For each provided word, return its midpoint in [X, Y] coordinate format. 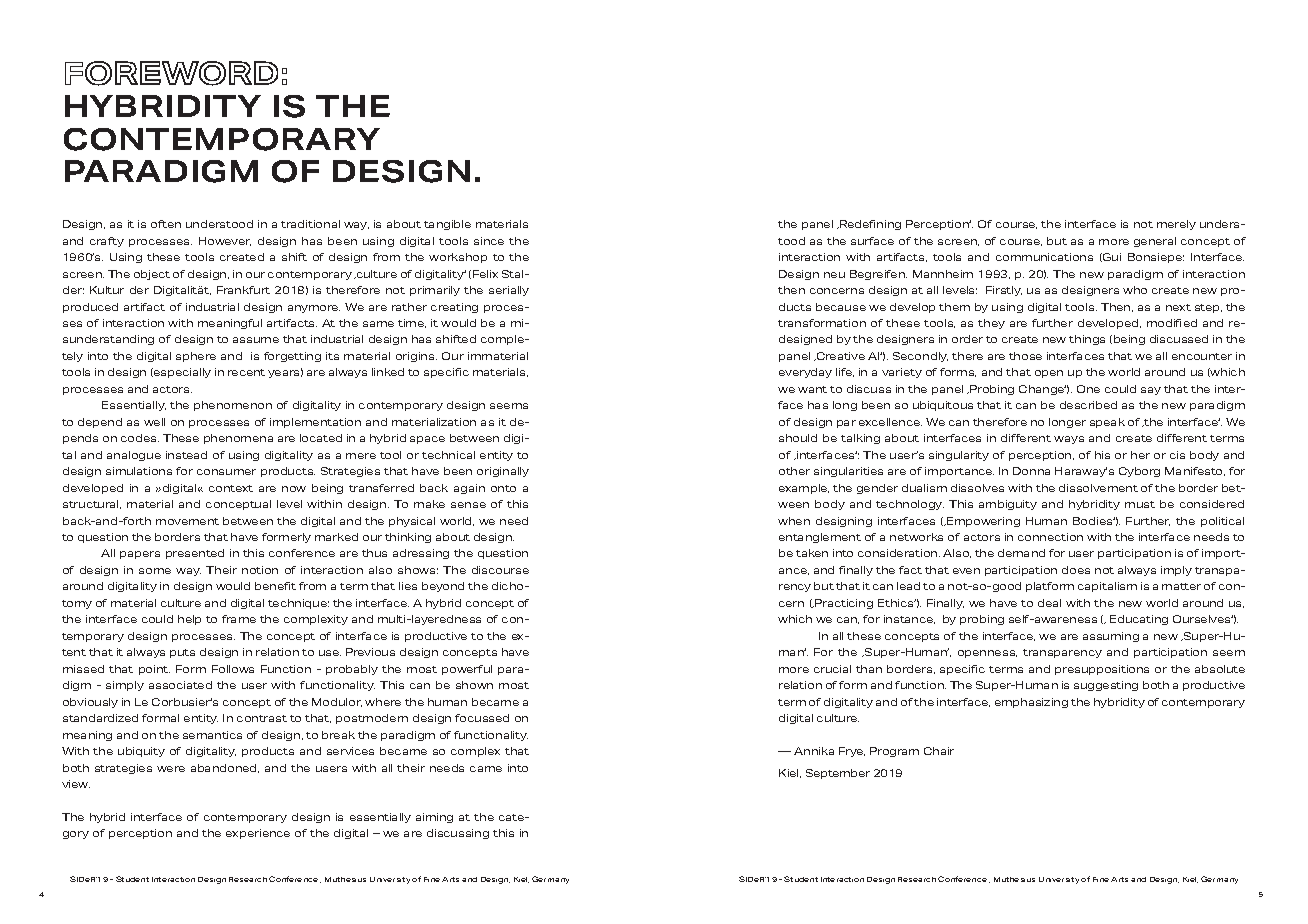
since [489, 241]
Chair [939, 751]
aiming [434, 818]
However [225, 241]
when [794, 521]
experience [258, 834]
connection [1050, 537]
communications [1044, 257]
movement [187, 521]
